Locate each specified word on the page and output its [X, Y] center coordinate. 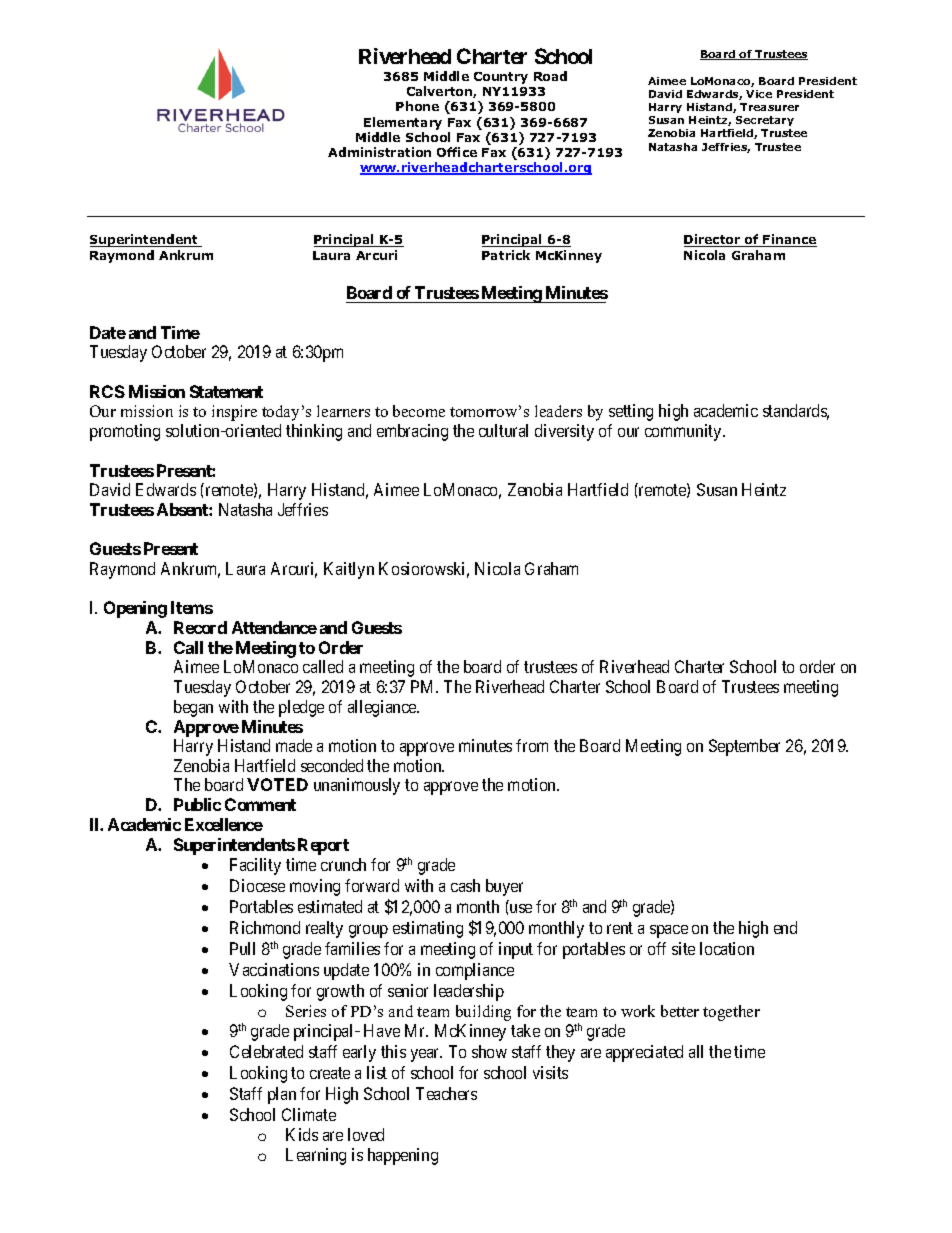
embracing [412, 432]
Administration [379, 152]
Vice [759, 94]
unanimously [357, 786]
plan [282, 1095]
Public [197, 804]
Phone [417, 106]
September [744, 747]
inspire [234, 413]
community [684, 432]
